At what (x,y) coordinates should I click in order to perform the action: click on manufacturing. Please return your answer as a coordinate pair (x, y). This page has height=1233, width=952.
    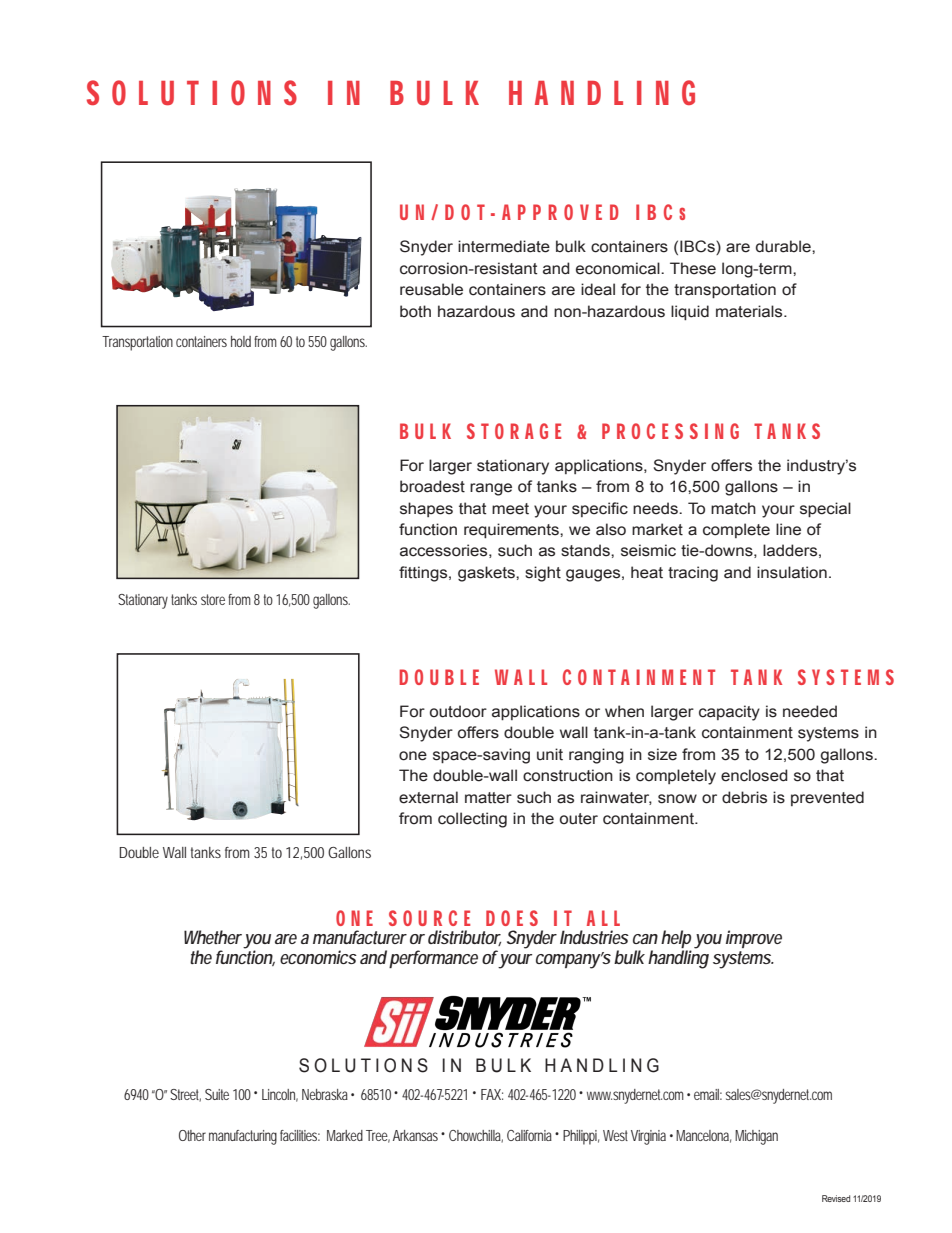
    Looking at the image, I should click on (243, 1137).
